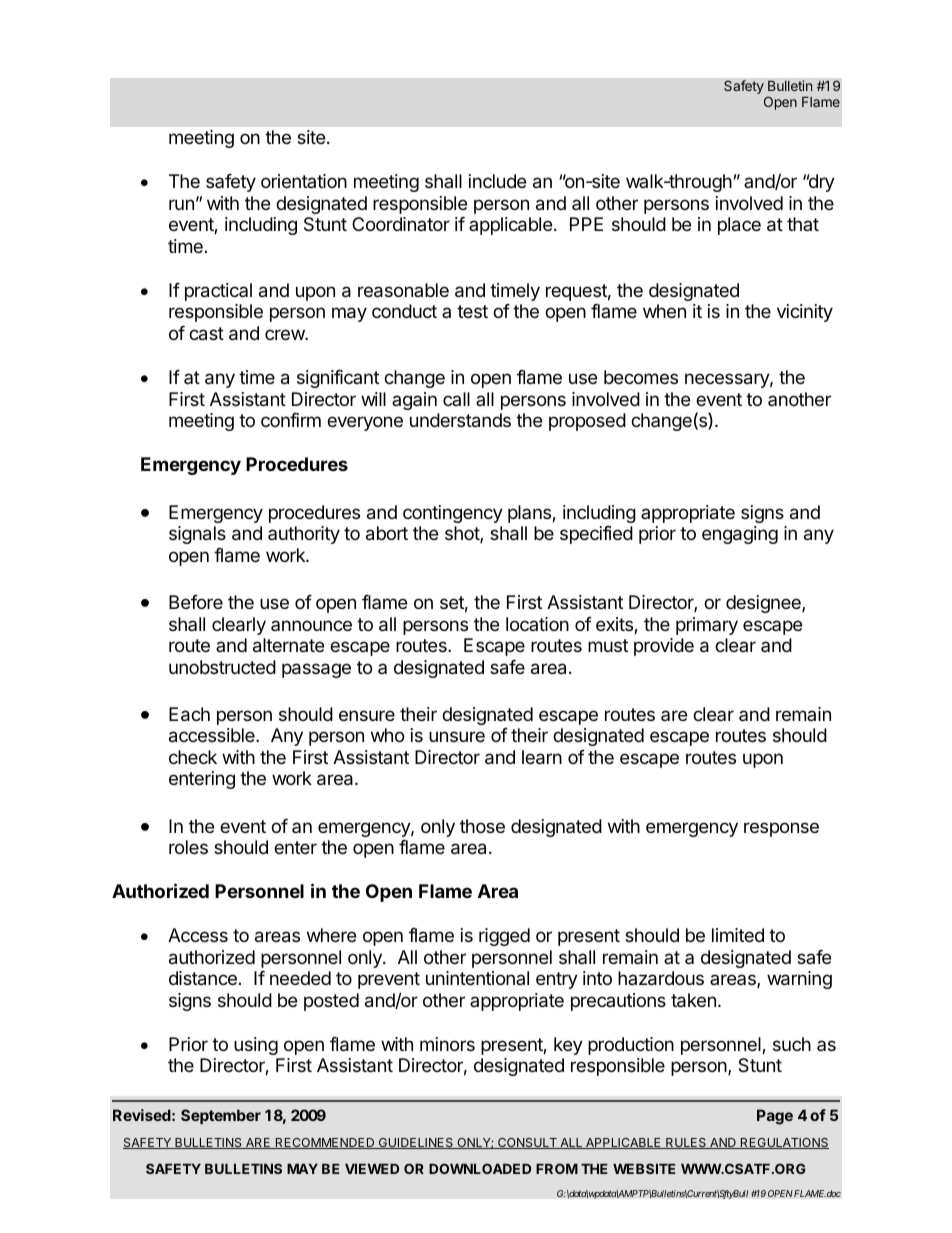 The height and width of the screenshot is (1233, 952). What do you see at coordinates (482, 826) in the screenshot?
I see `those` at bounding box center [482, 826].
